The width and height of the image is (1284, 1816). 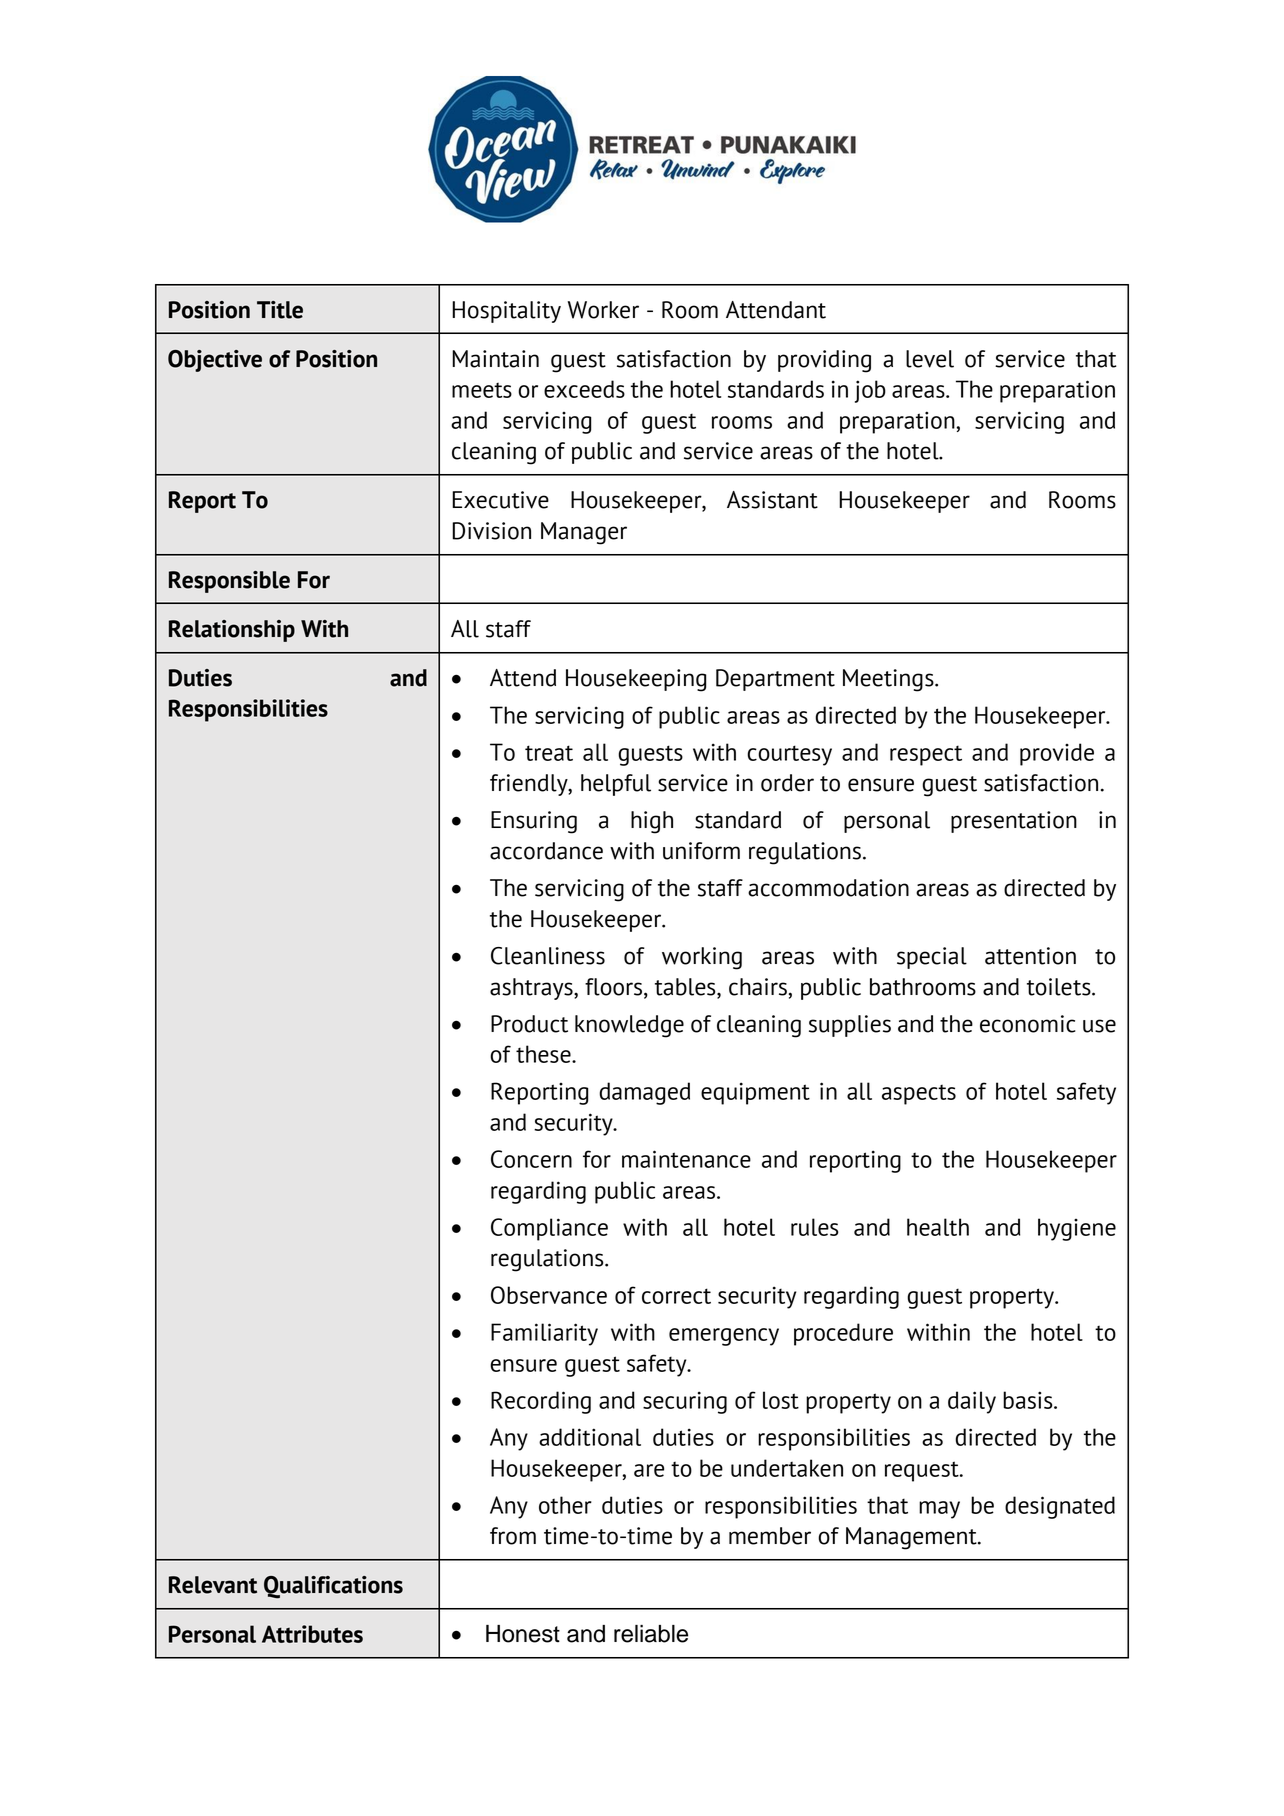 I want to click on health, so click(x=938, y=1227).
